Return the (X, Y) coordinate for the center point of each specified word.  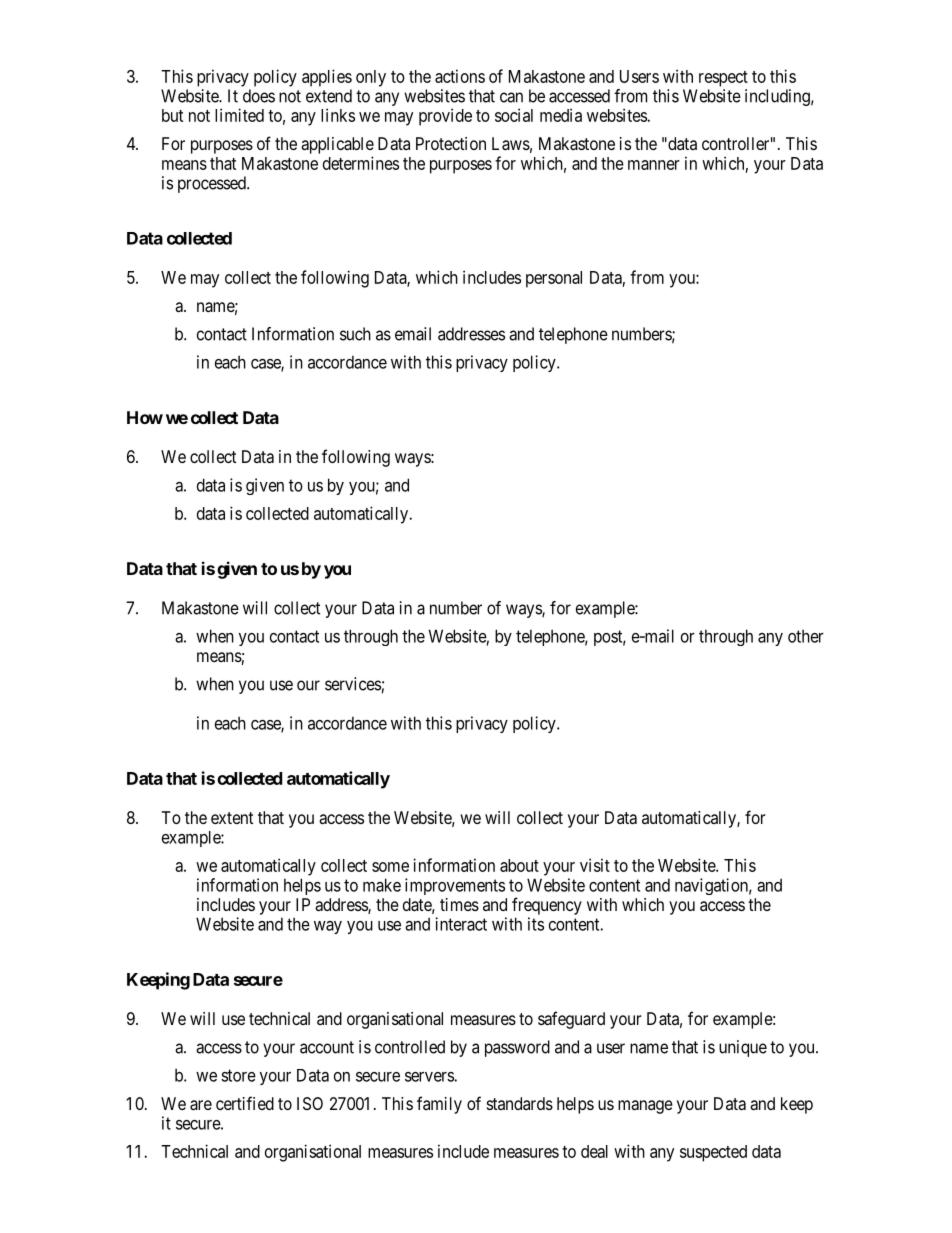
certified (245, 1103)
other (806, 636)
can (511, 97)
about (519, 865)
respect (723, 79)
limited (239, 115)
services (353, 684)
